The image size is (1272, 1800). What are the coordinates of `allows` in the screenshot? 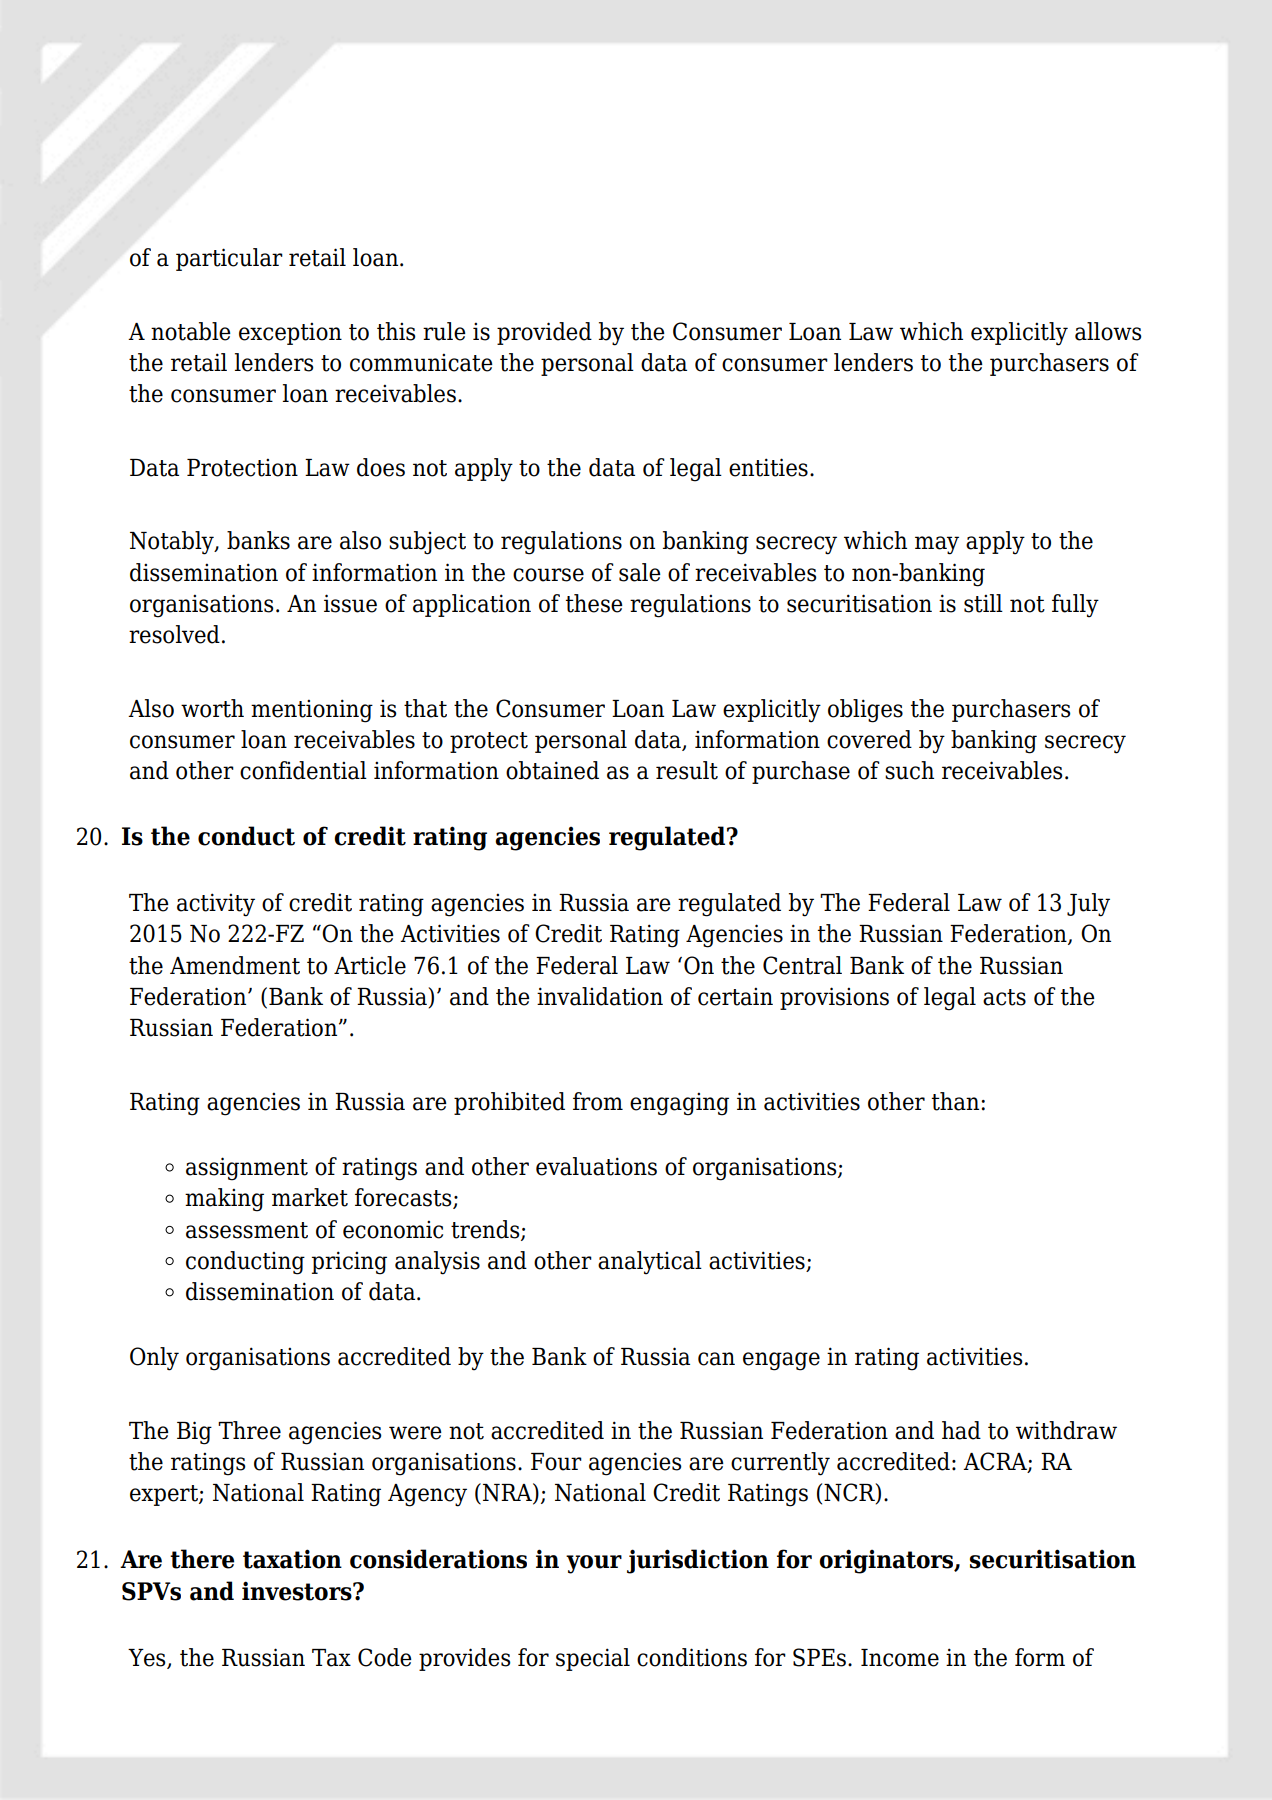 It's located at (1108, 331).
